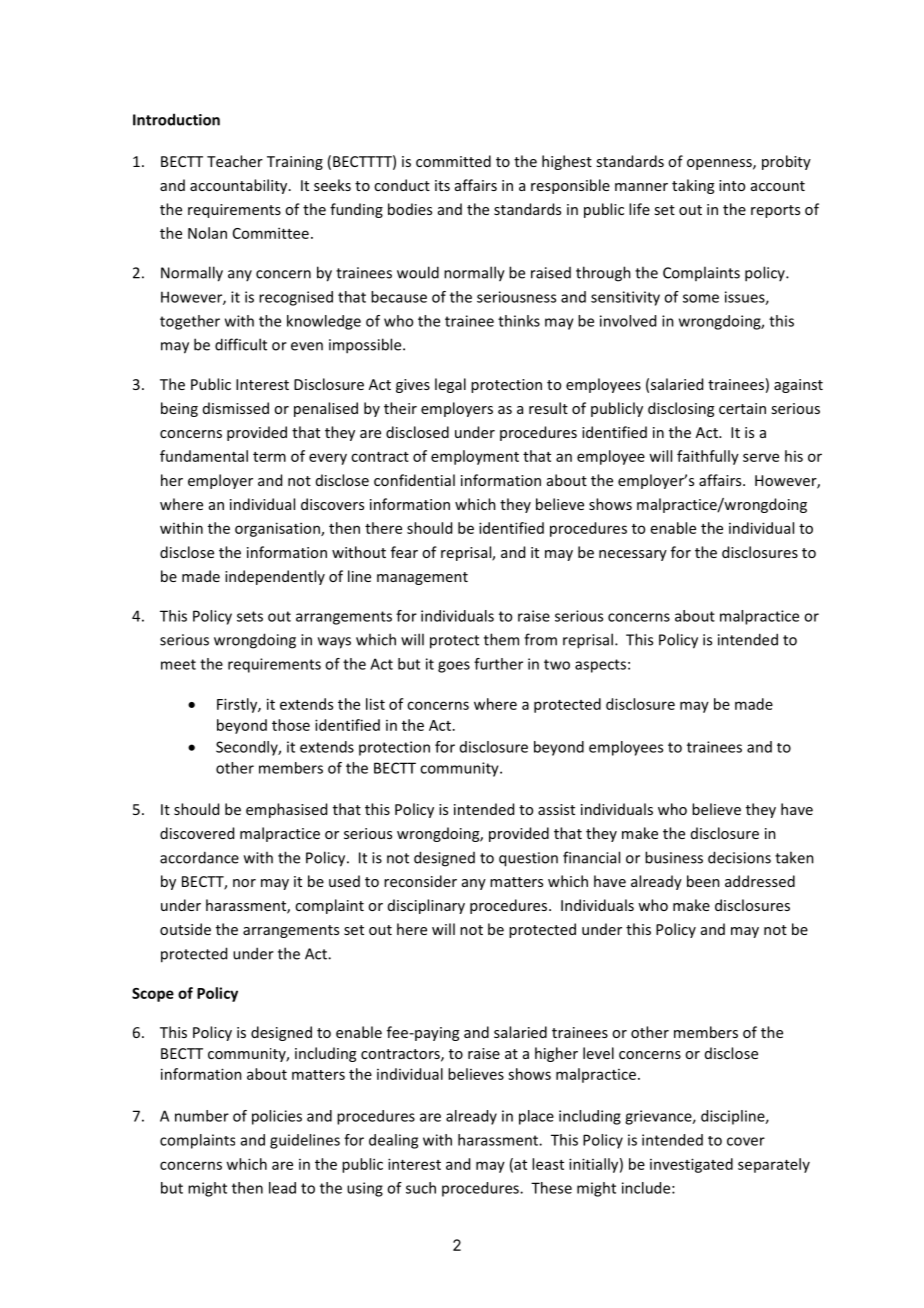  What do you see at coordinates (739, 857) in the document?
I see `decisions` at bounding box center [739, 857].
